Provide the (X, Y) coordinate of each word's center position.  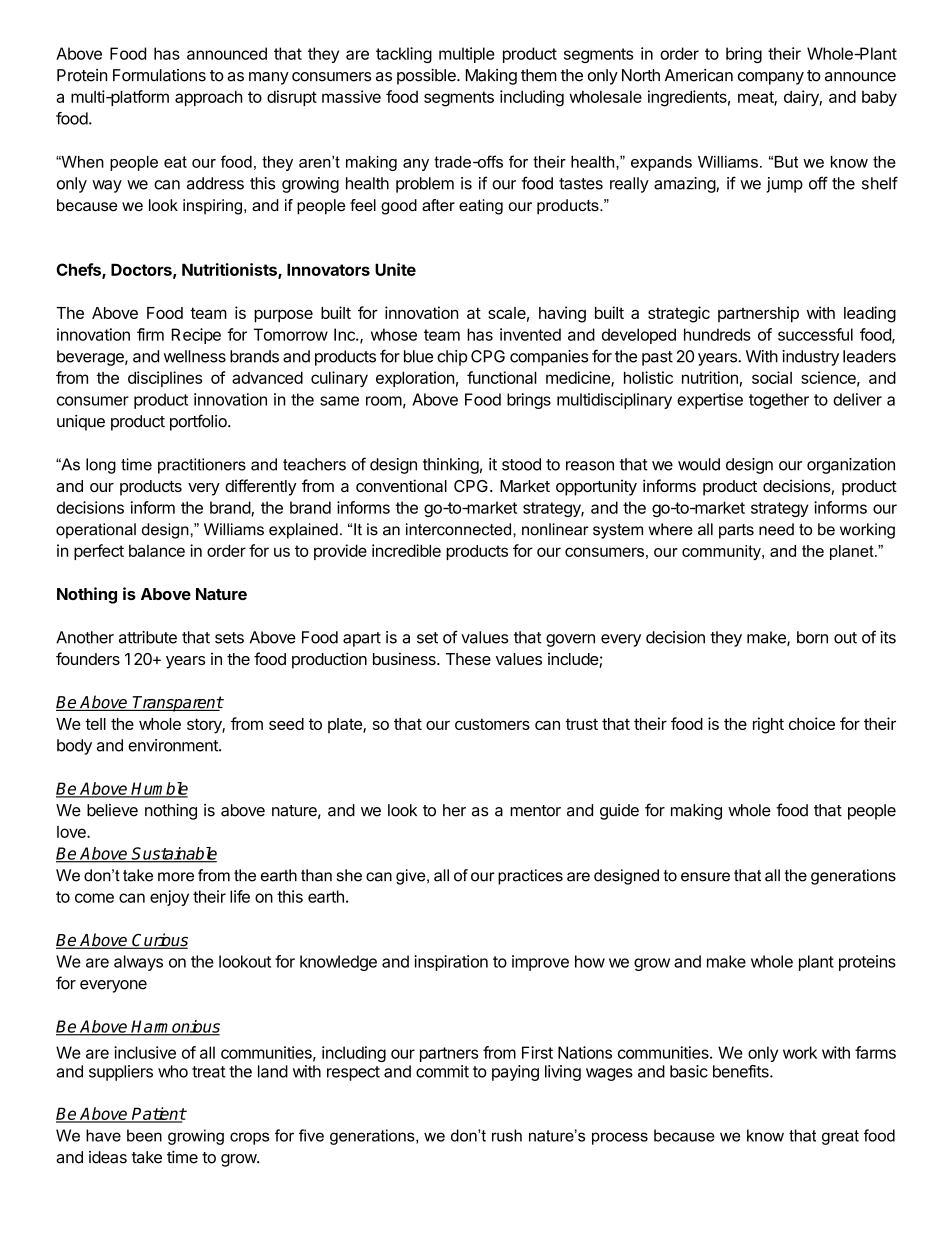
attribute (148, 637)
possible (427, 77)
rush (507, 1135)
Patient (158, 1114)
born (812, 637)
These (468, 659)
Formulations (159, 75)
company (771, 78)
